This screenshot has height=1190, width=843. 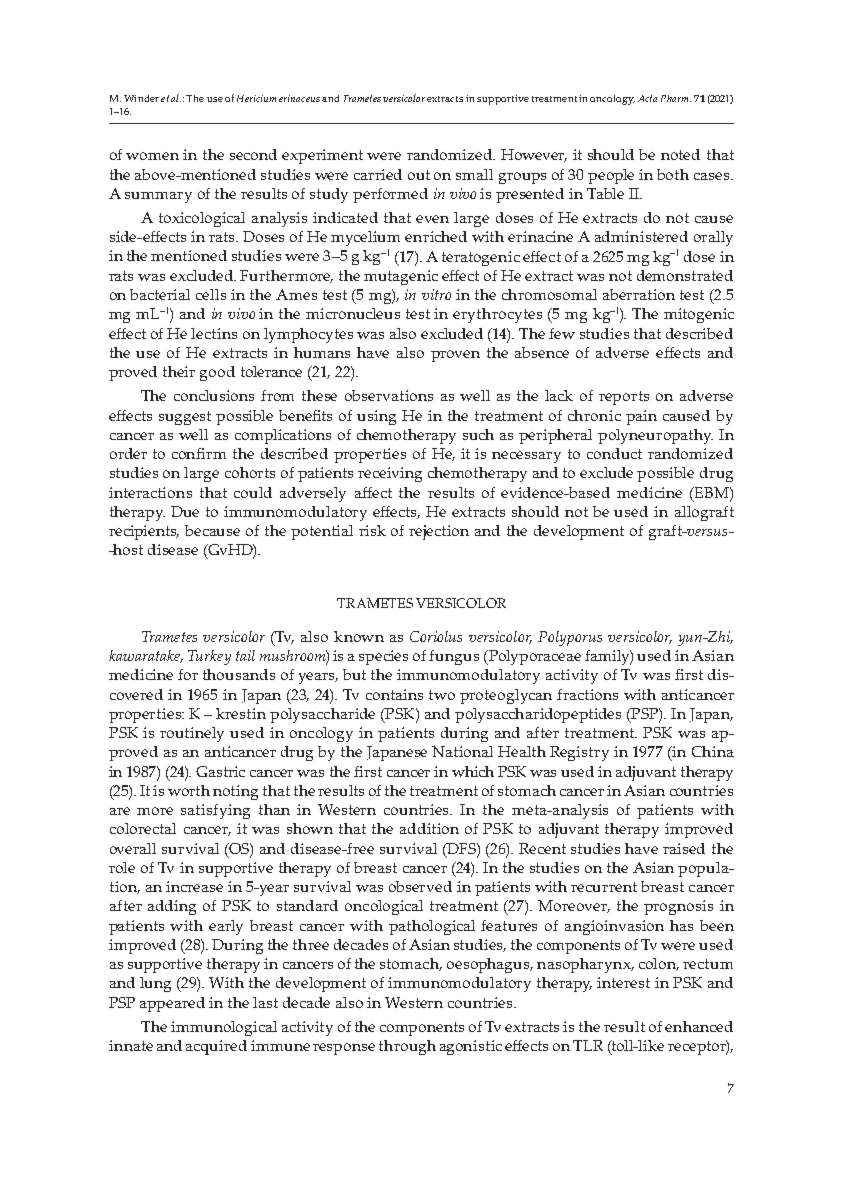 I want to click on women, so click(x=152, y=156).
